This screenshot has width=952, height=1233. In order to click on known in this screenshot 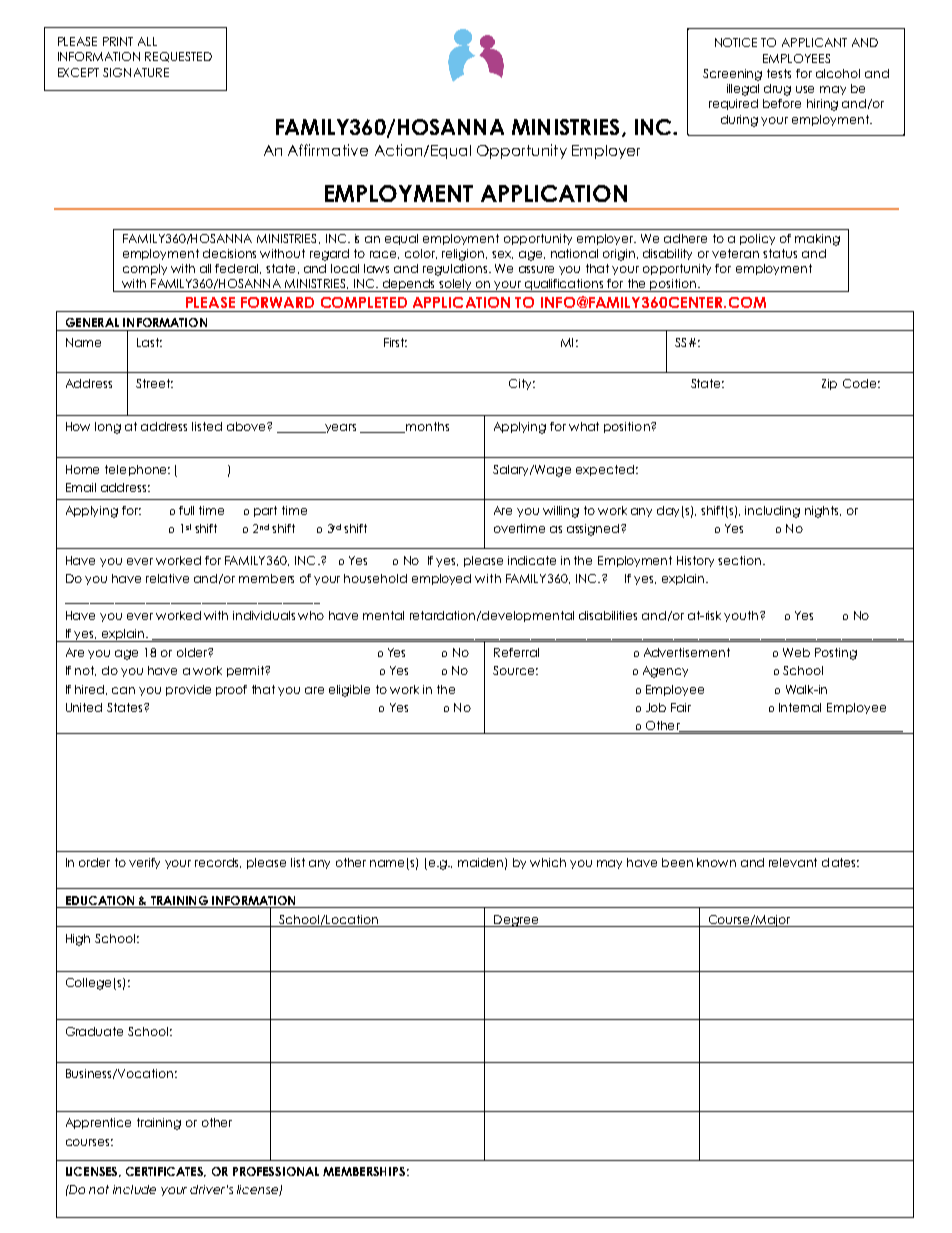, I will do `click(716, 862)`.
